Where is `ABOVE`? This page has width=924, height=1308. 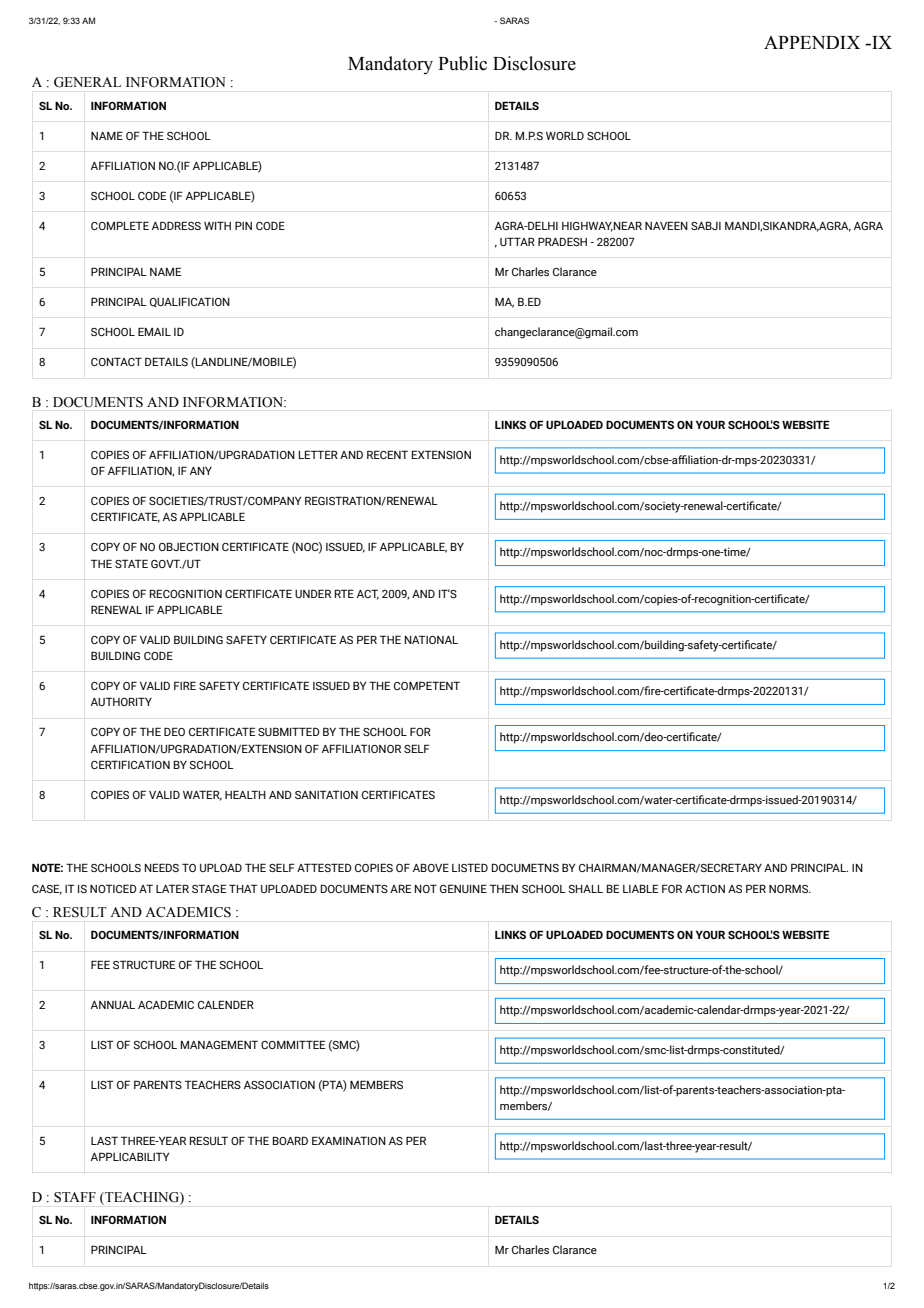 ABOVE is located at coordinates (431, 867).
